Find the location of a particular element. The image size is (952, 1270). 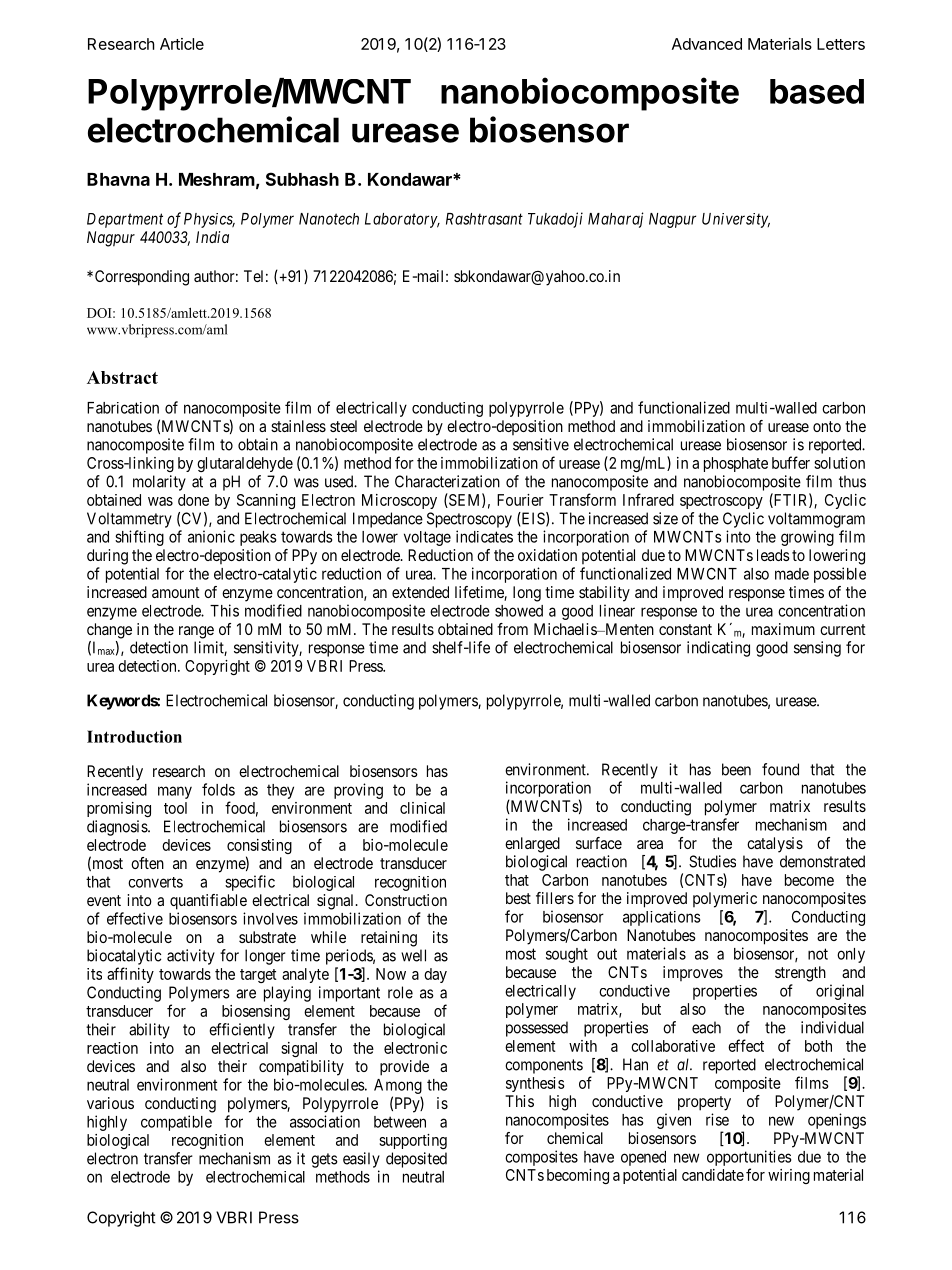

based is located at coordinates (817, 91).
